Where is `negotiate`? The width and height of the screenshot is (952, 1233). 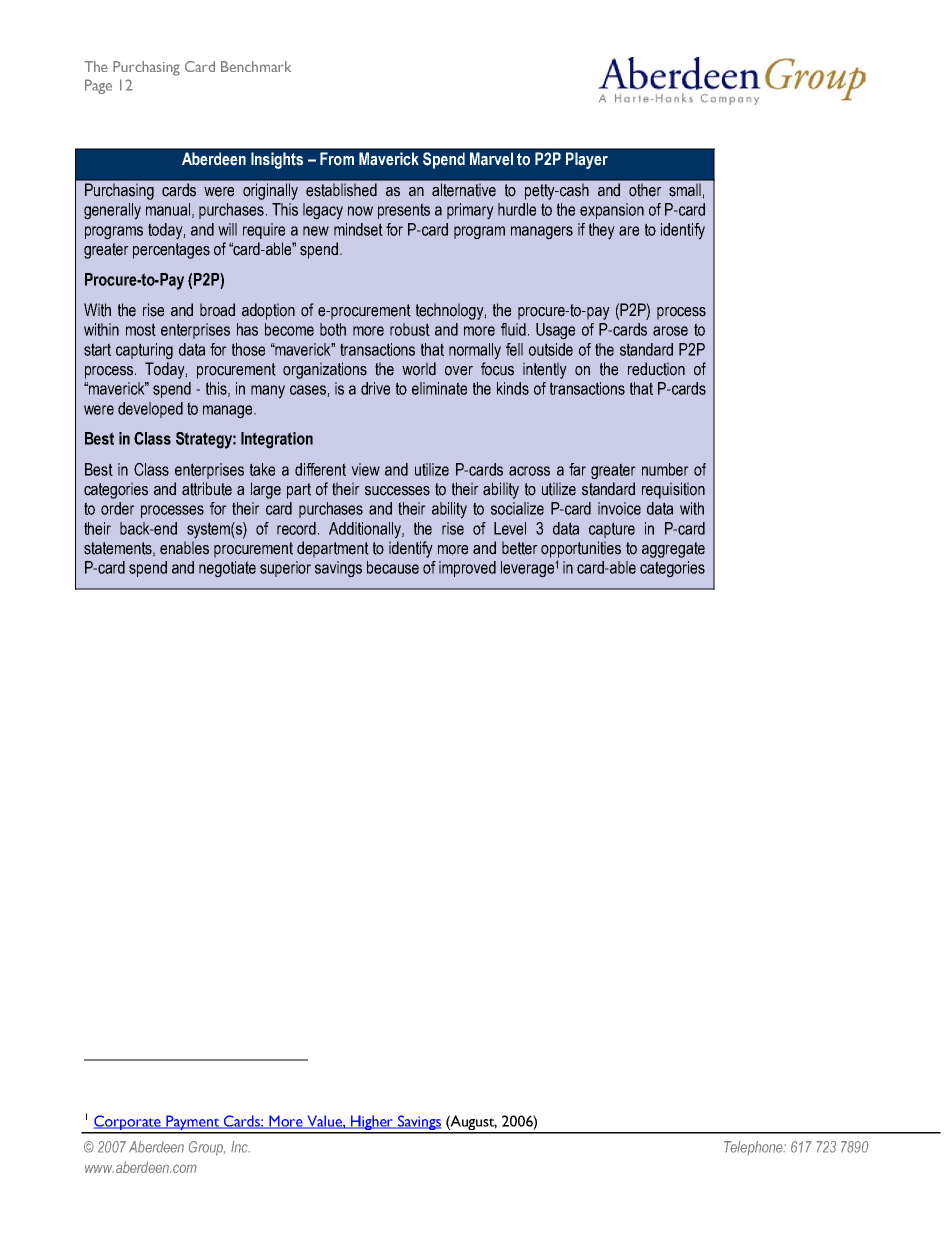
negotiate is located at coordinates (227, 569).
